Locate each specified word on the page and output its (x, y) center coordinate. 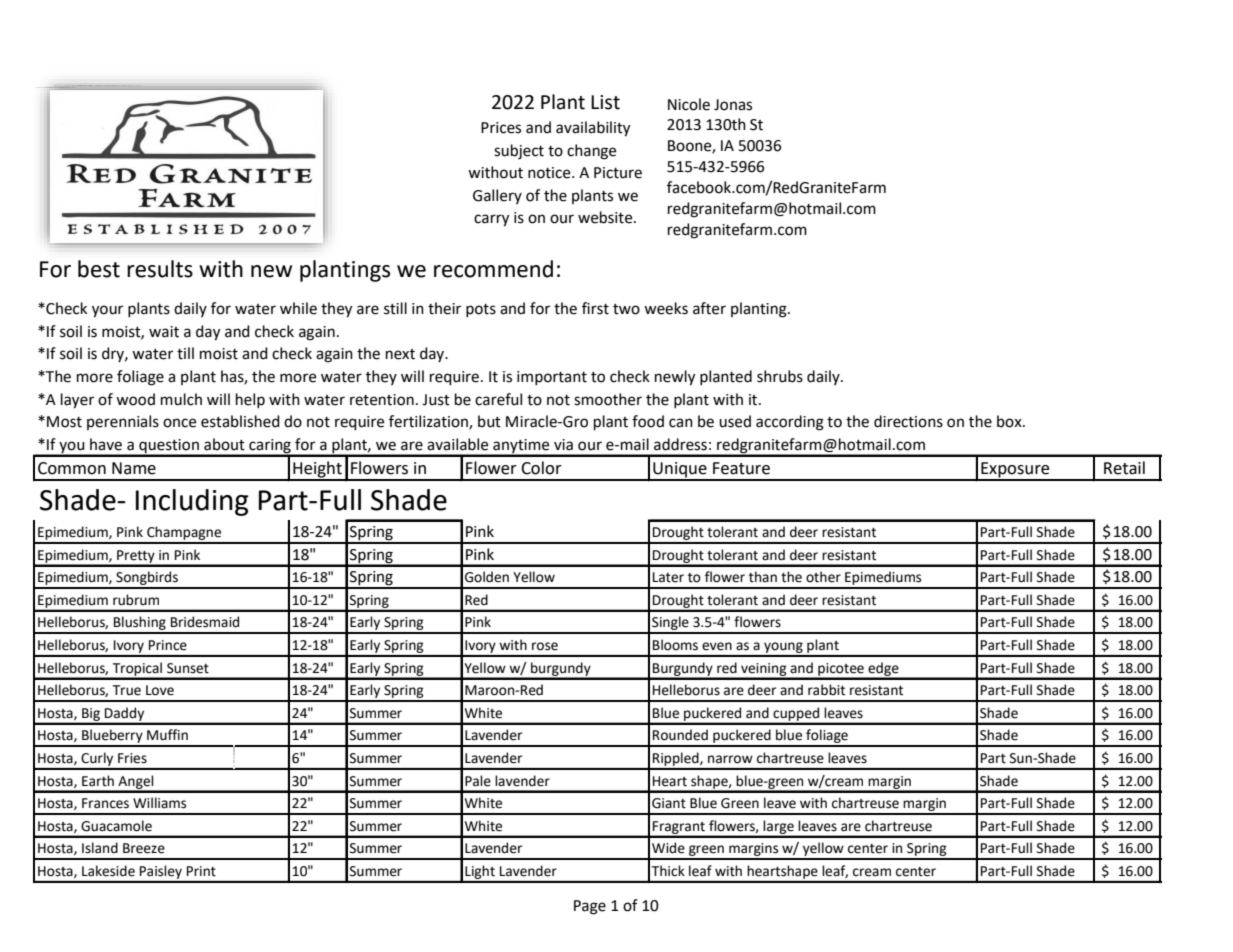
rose (545, 646)
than (763, 577)
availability (593, 129)
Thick (668, 871)
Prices (501, 128)
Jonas (733, 105)
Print (201, 871)
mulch (181, 399)
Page (590, 907)
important (552, 378)
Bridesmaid (205, 622)
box (1010, 421)
